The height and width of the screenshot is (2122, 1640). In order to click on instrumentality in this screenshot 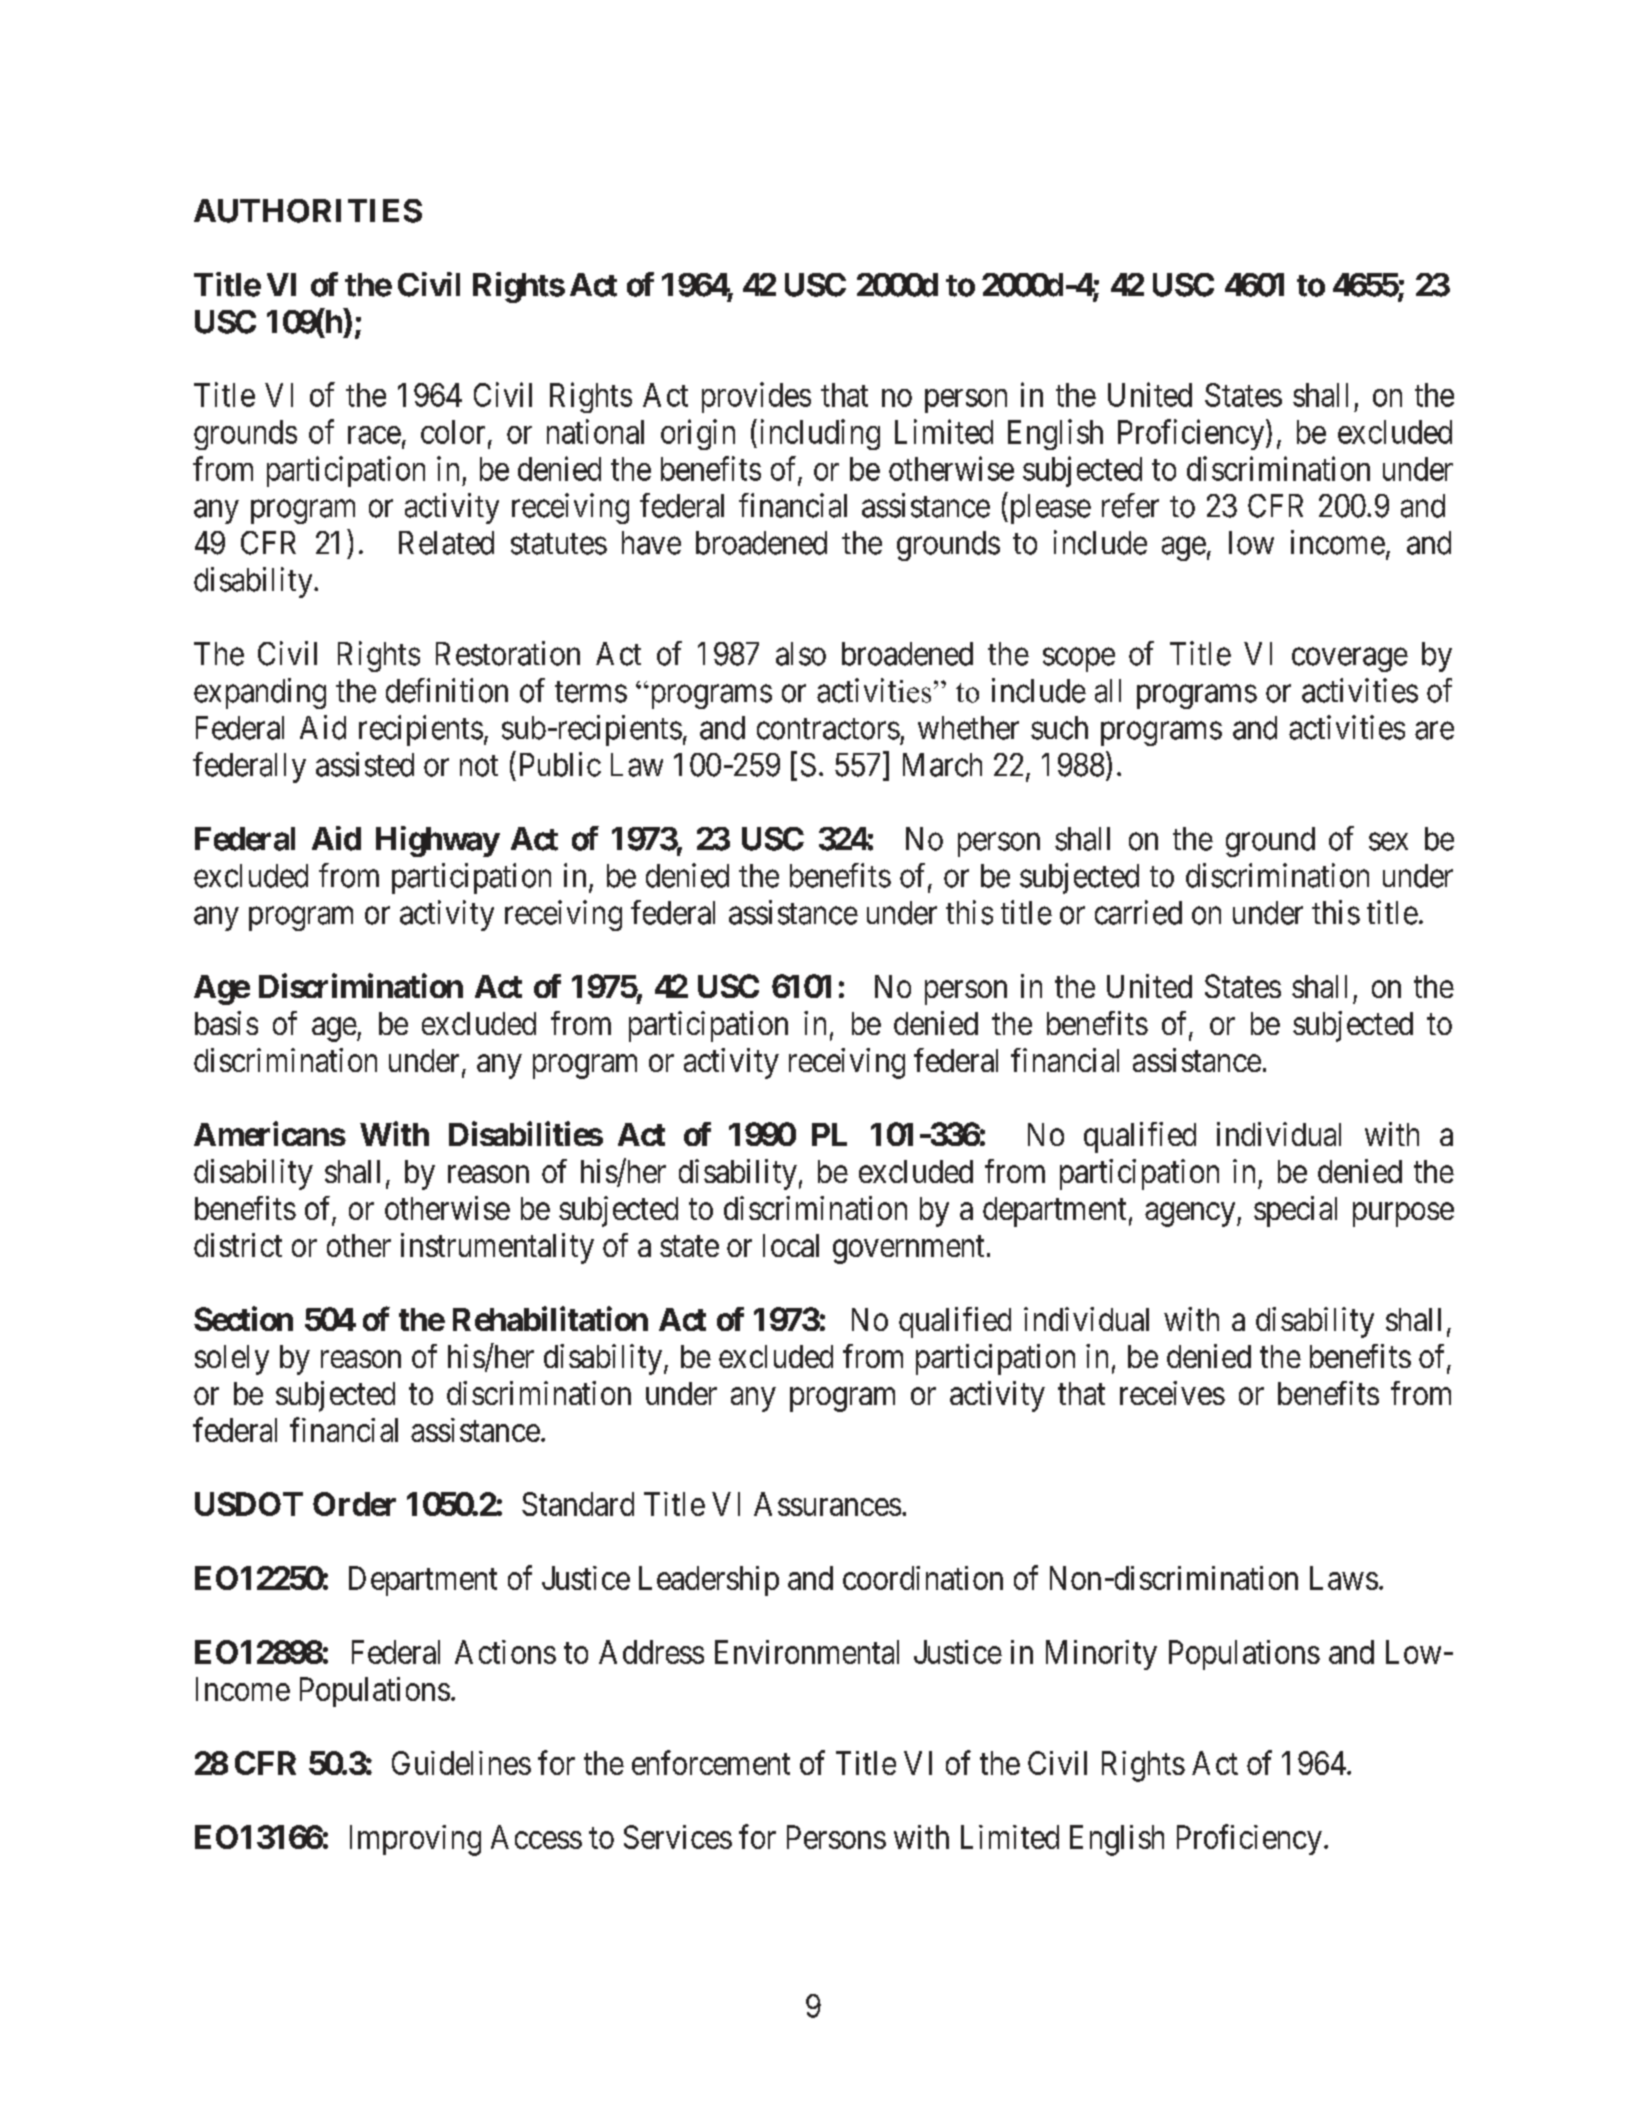, I will do `click(497, 1248)`.
